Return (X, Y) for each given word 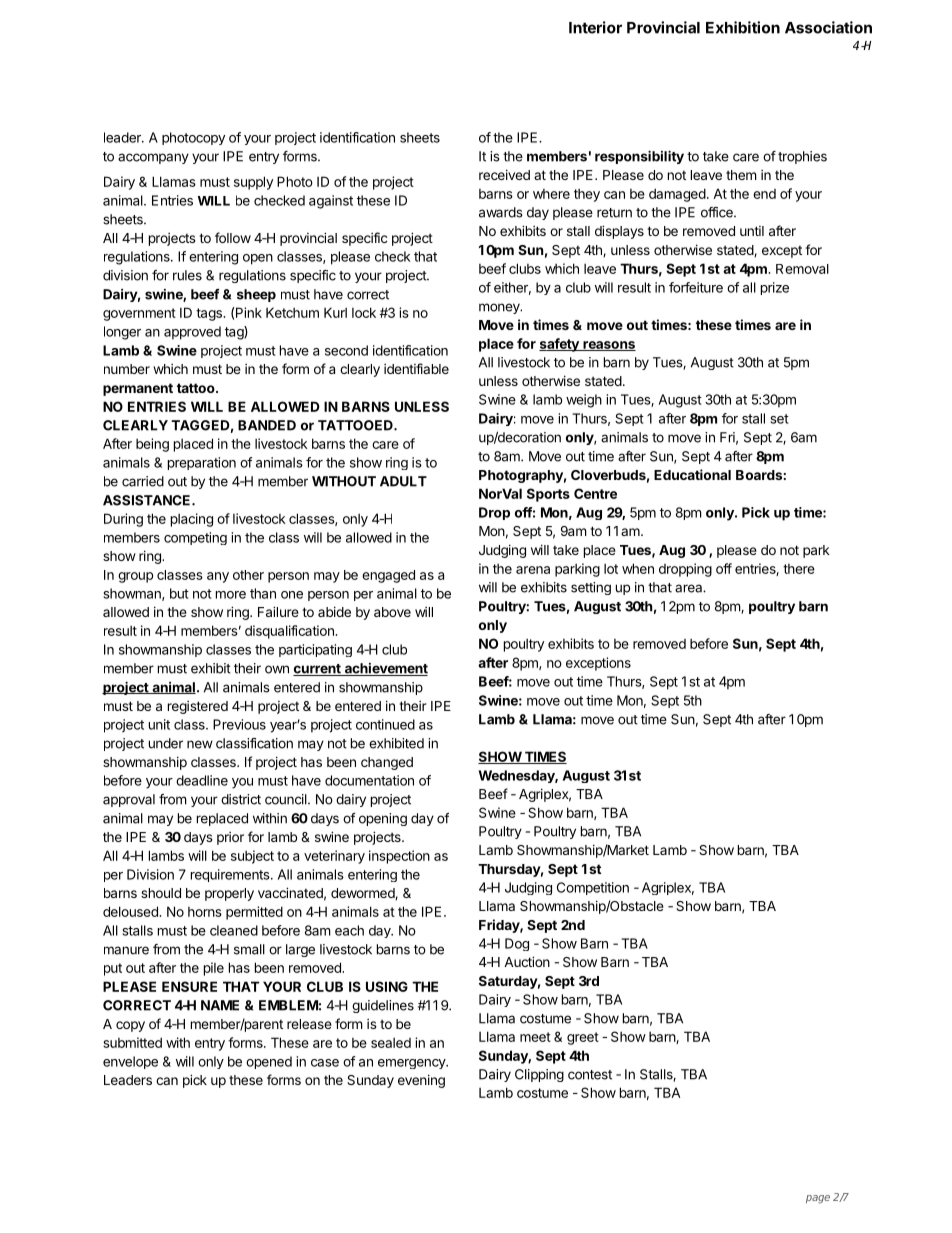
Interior (595, 27)
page (818, 1199)
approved (192, 333)
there (799, 569)
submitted (132, 1042)
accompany (153, 158)
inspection (399, 857)
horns (205, 912)
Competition (593, 888)
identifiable (416, 368)
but (179, 593)
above (392, 612)
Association (828, 27)
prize (775, 288)
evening (421, 1081)
